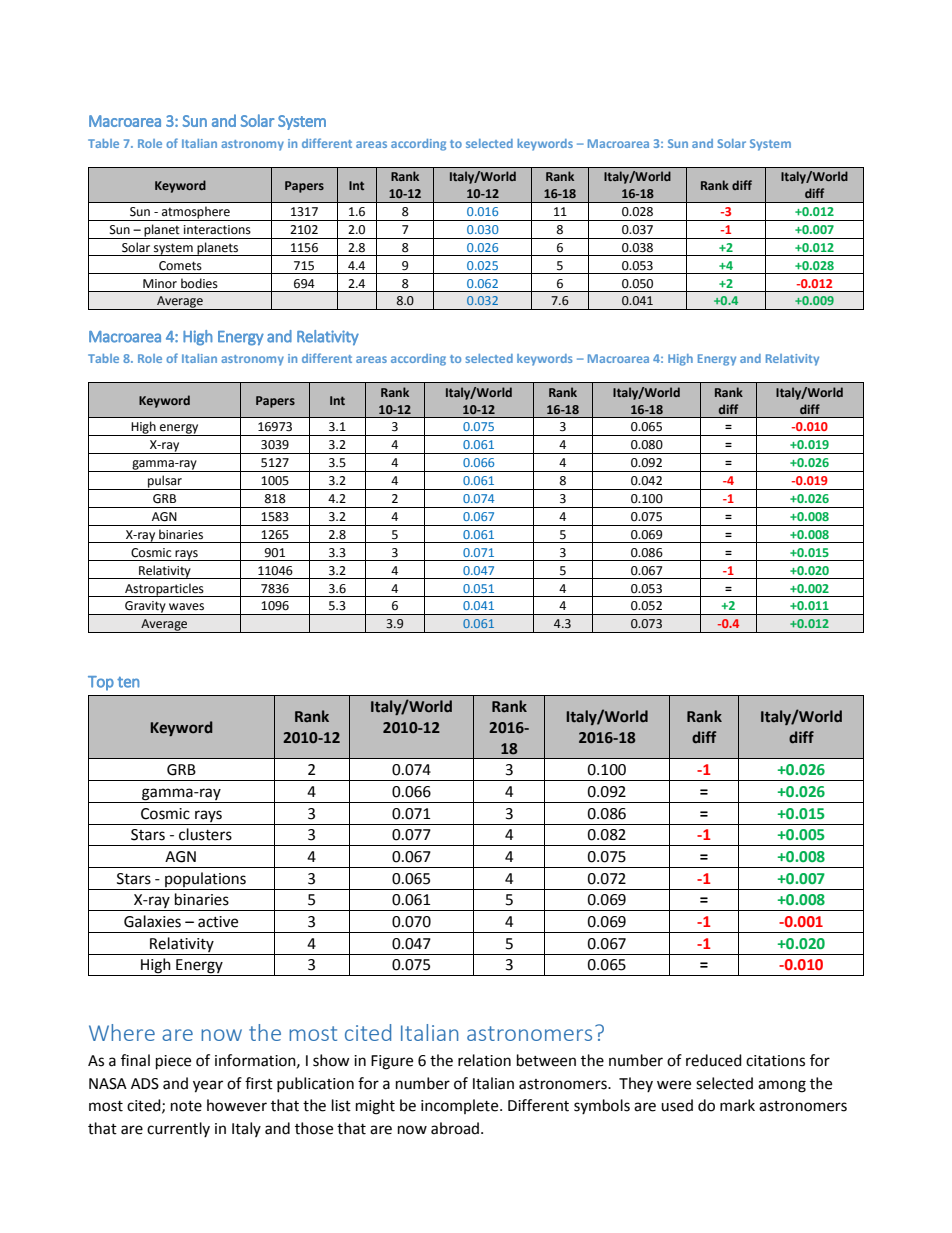 The image size is (952, 1233). I want to click on note, so click(186, 1106).
